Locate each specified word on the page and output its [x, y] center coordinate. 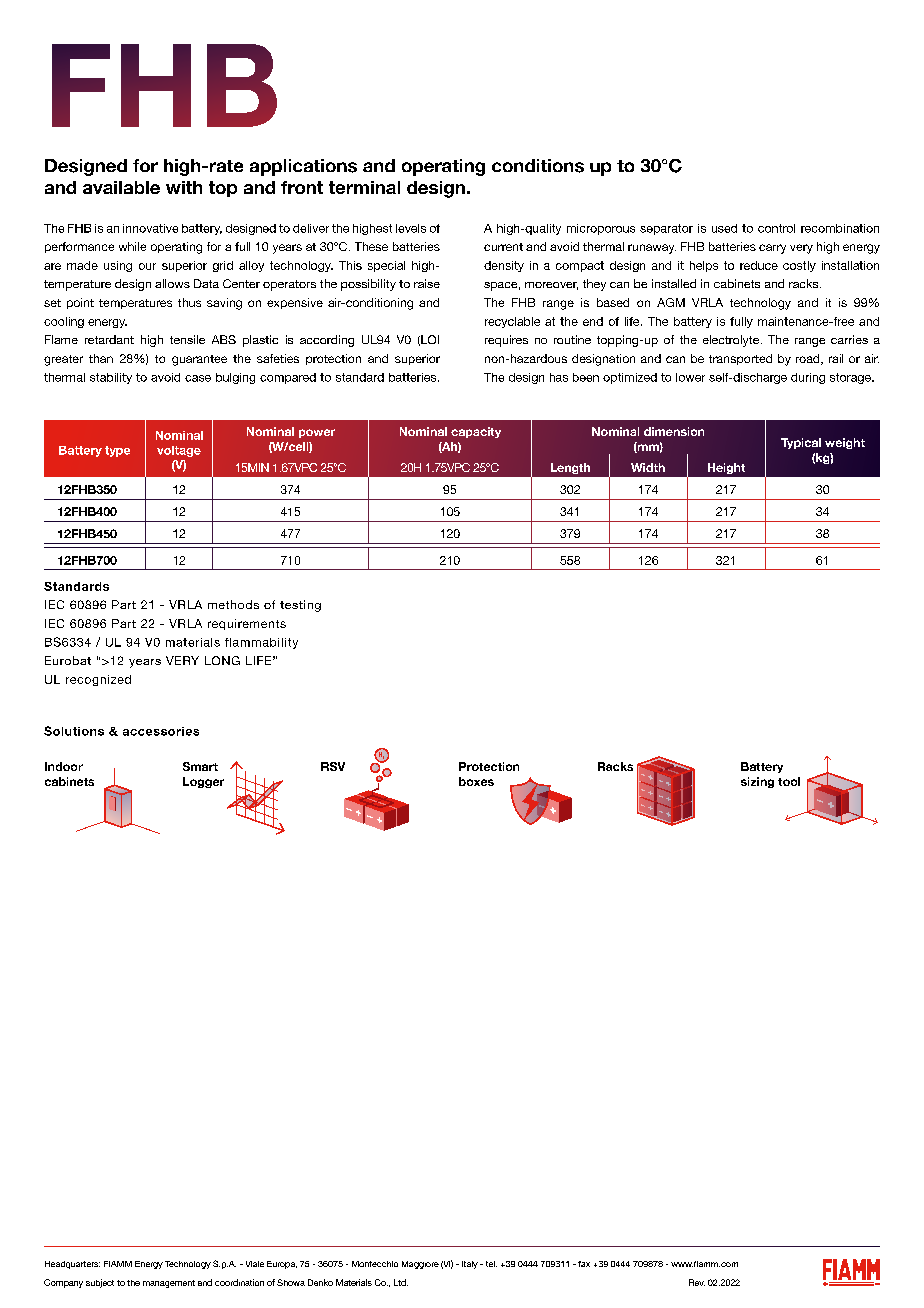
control [776, 228]
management [169, 1284]
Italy [470, 1265]
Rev [697, 1282]
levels [411, 228]
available [121, 187]
